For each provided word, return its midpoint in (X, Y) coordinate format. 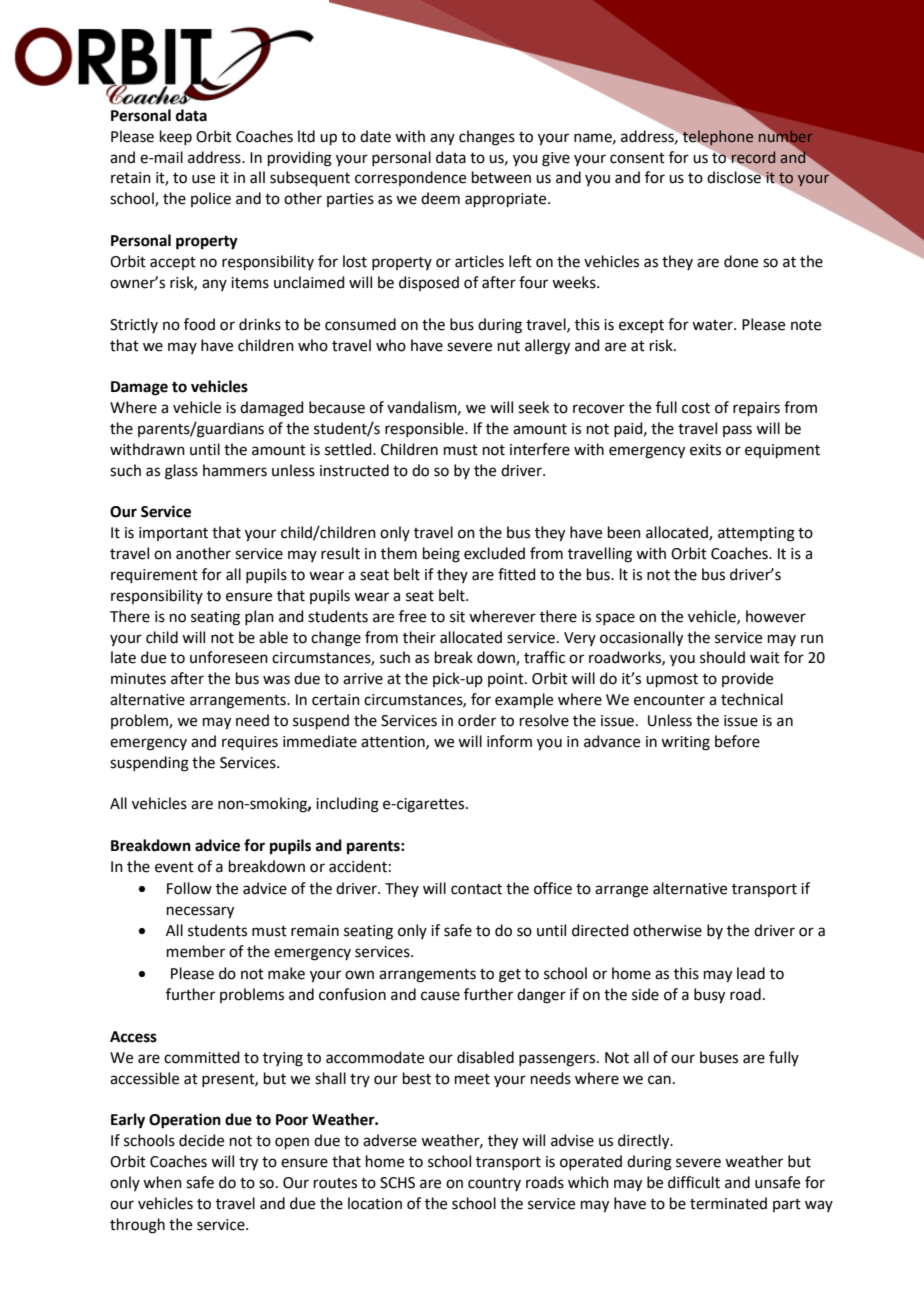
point (507, 680)
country (494, 1184)
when (162, 1182)
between (501, 177)
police (211, 199)
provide (747, 679)
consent (637, 158)
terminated (728, 1203)
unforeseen (229, 657)
